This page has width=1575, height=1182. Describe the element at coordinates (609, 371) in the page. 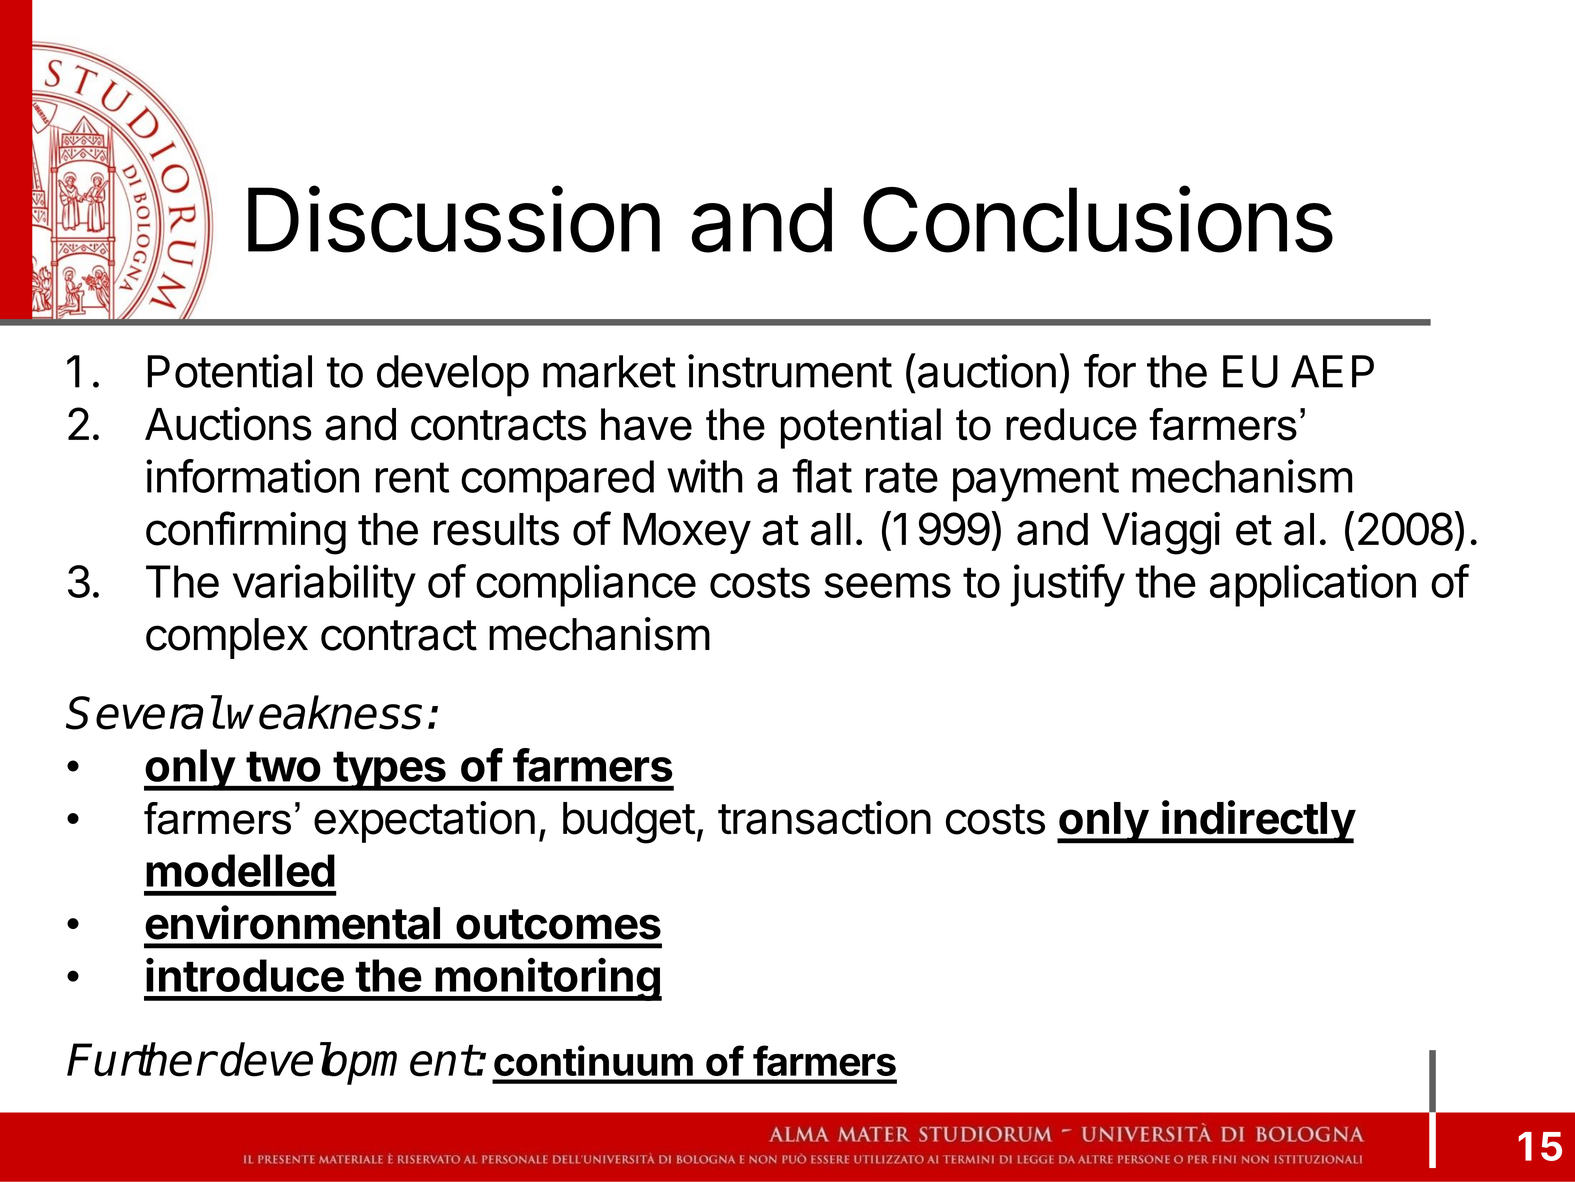

I see `market` at that location.
